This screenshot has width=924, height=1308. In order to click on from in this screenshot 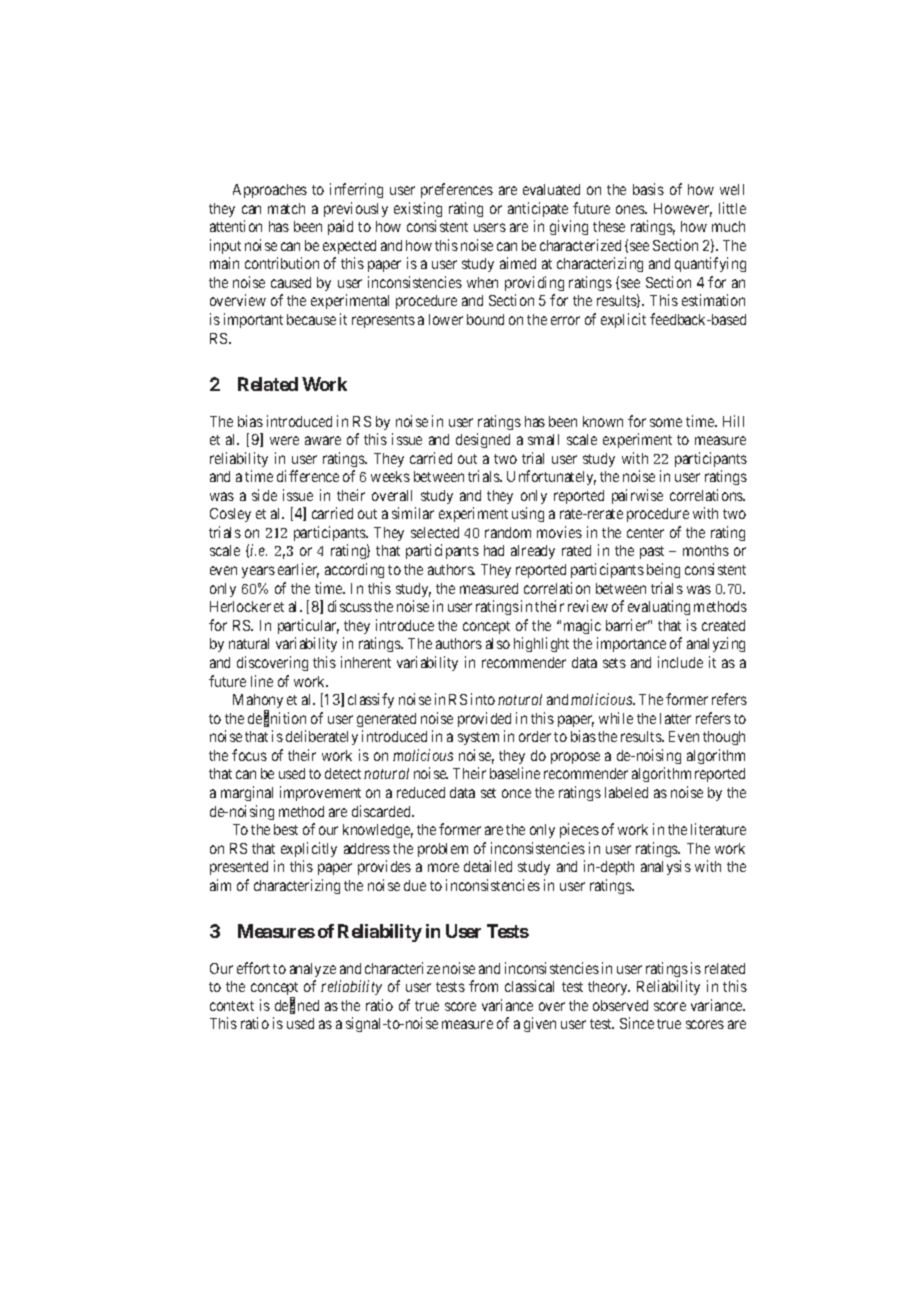, I will do `click(483, 986)`.
